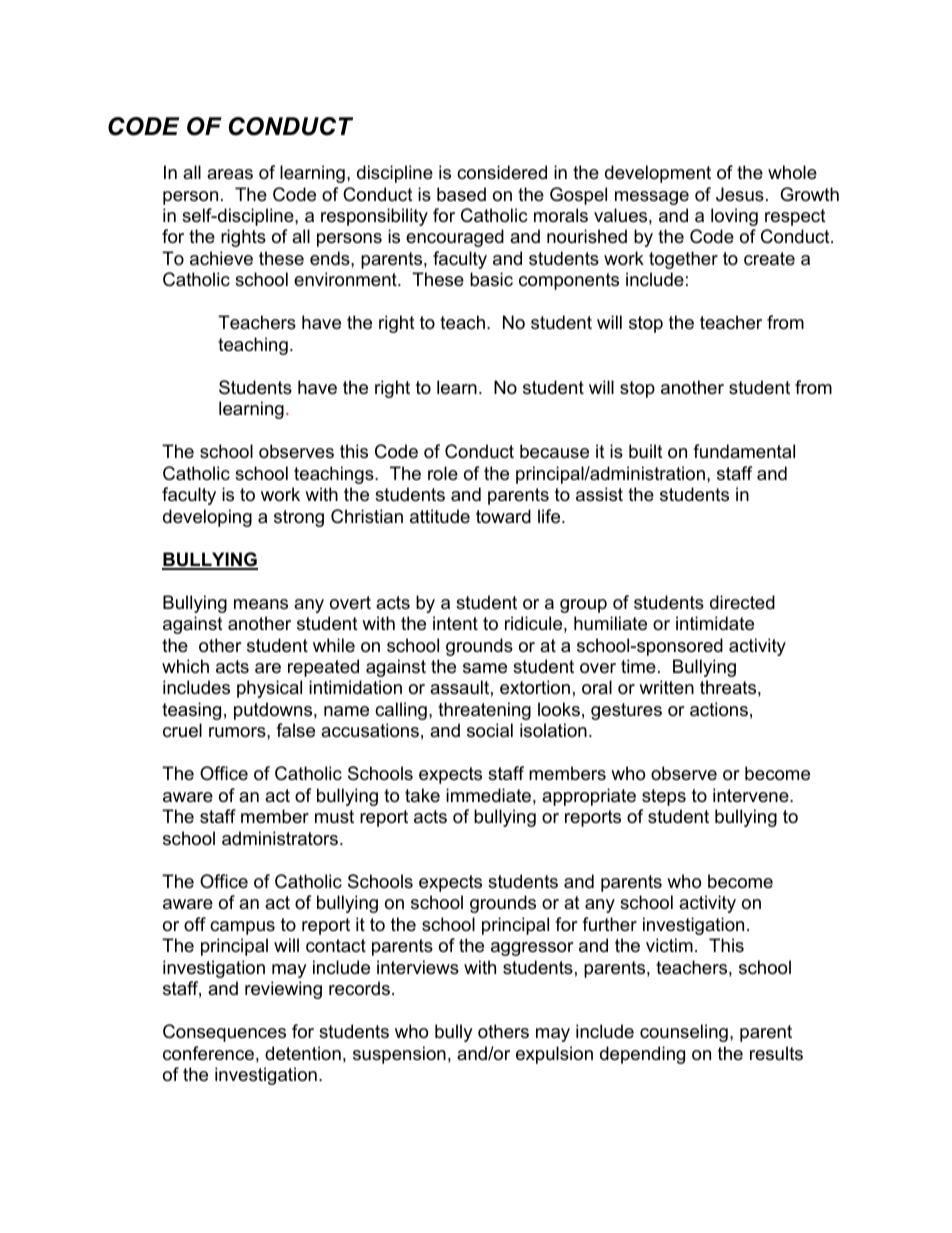 The width and height of the image is (952, 1233). What do you see at coordinates (230, 174) in the image?
I see `areas` at bounding box center [230, 174].
